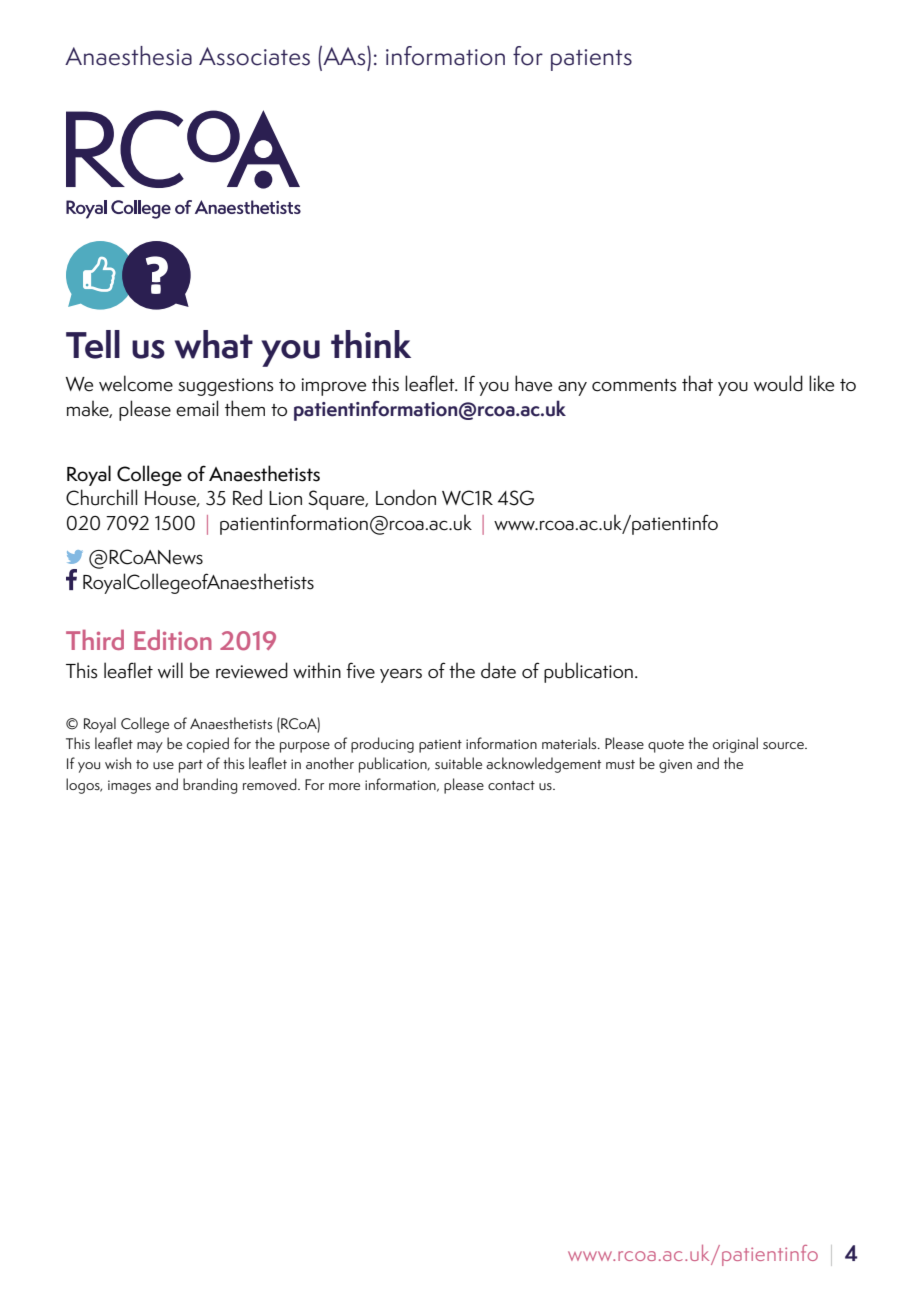 The height and width of the image is (1308, 924). Describe the element at coordinates (128, 56) in the image. I see `Anaesthesia` at that location.
